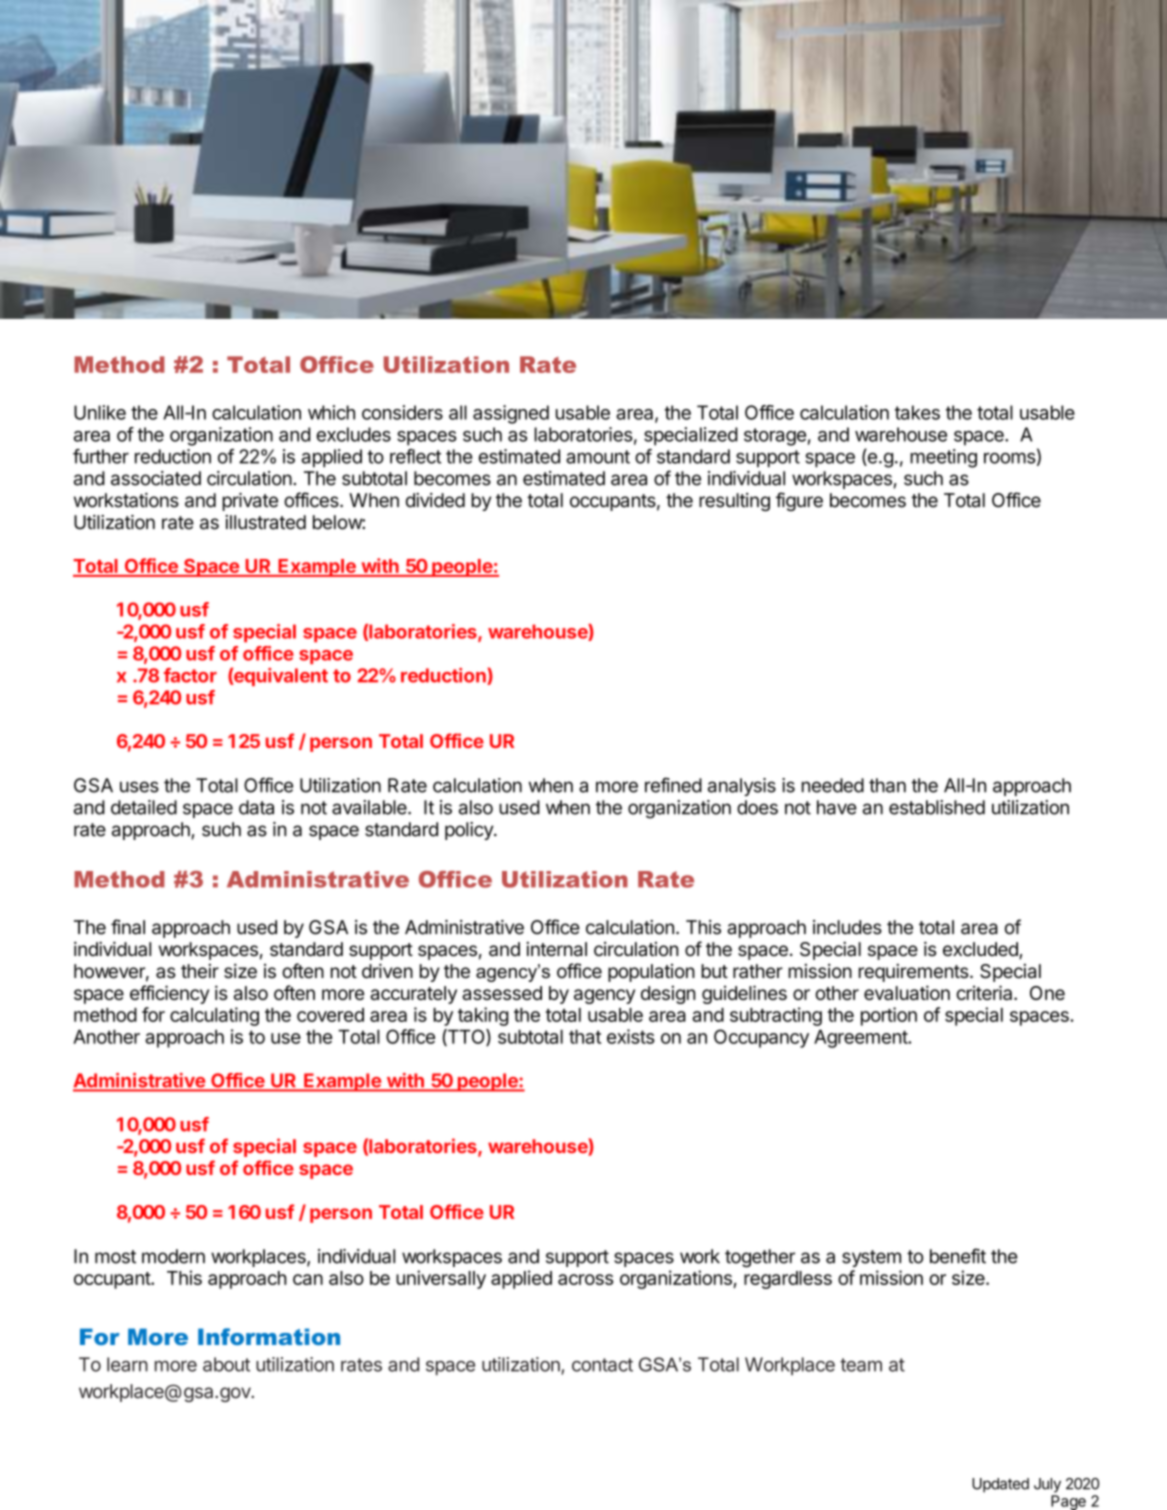 The image size is (1167, 1510). Describe the element at coordinates (556, 949) in the screenshot. I see `internal` at that location.
